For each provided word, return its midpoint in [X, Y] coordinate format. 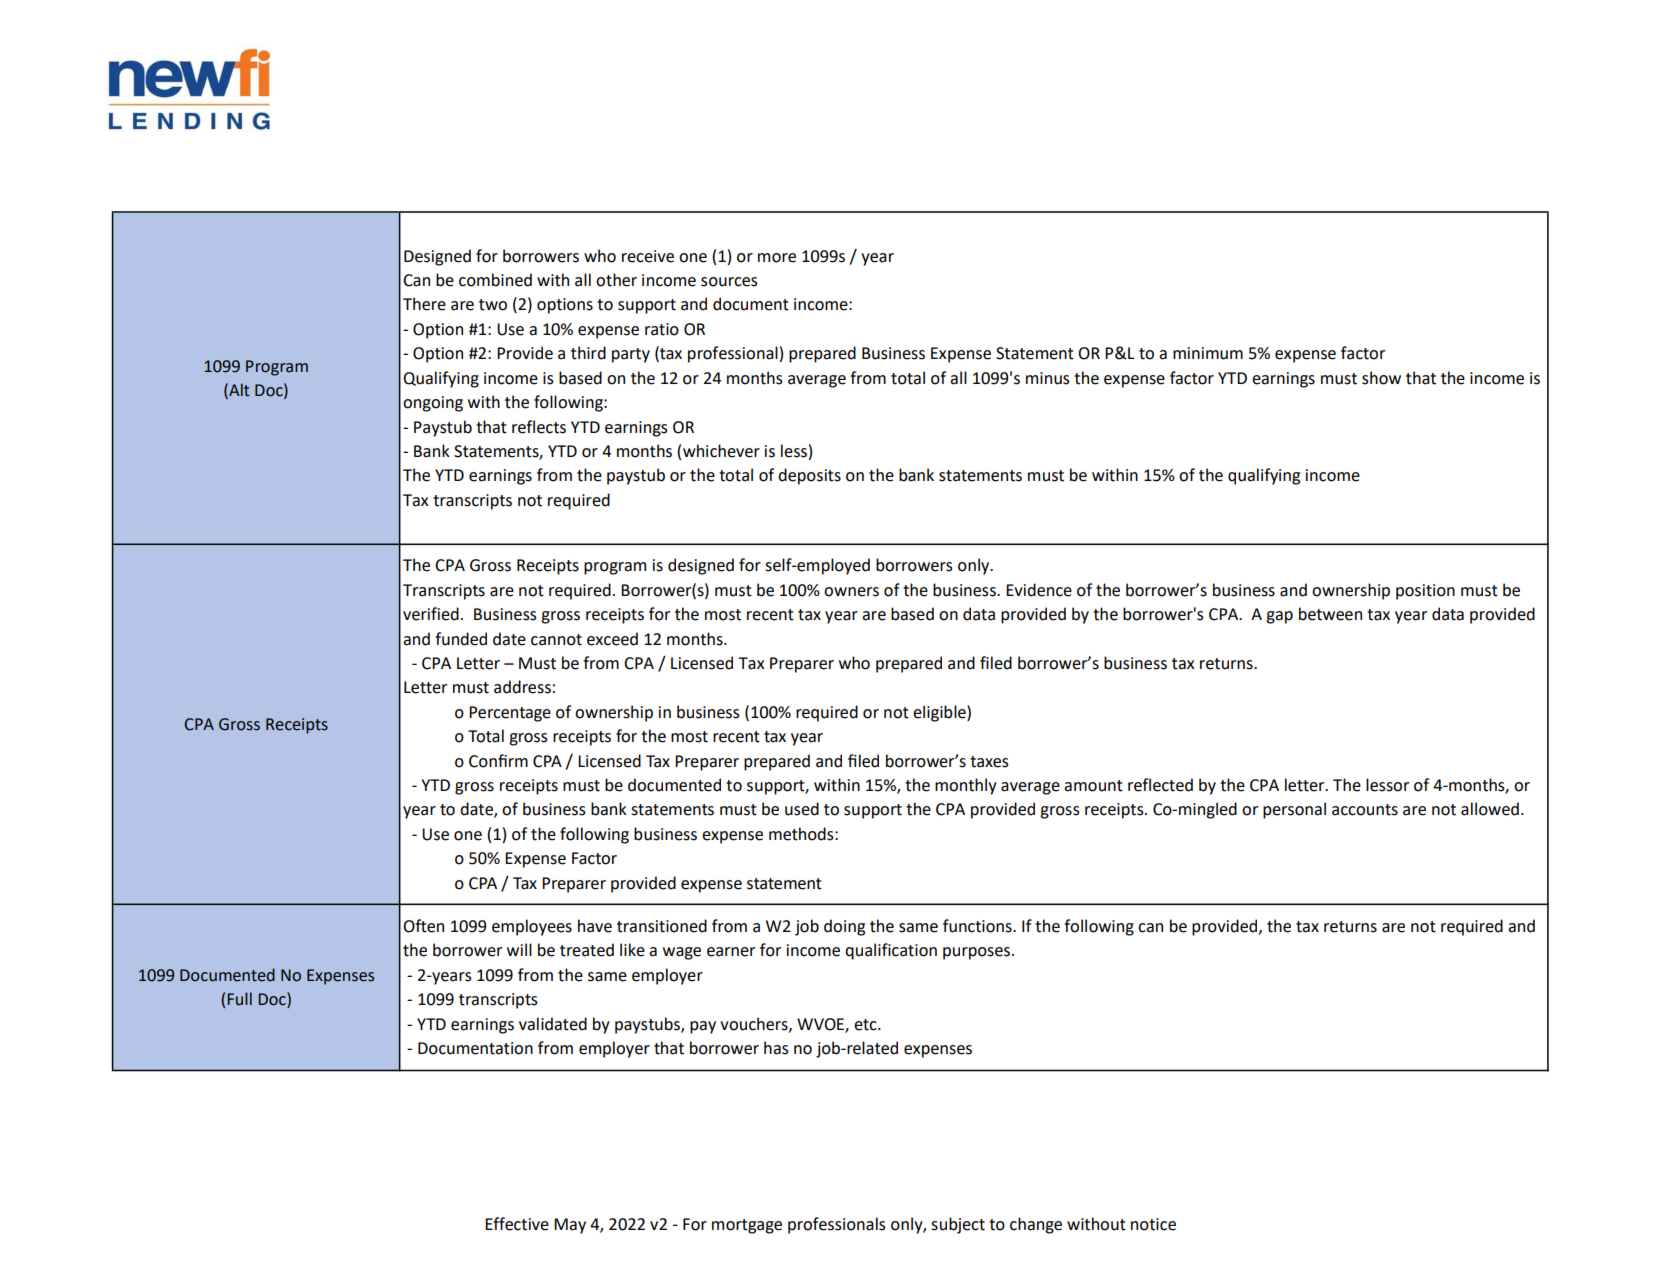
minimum [1208, 353]
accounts [1365, 810]
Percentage [510, 714]
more [777, 258]
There [424, 304]
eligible [940, 713]
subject [958, 1225]
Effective [517, 1224]
